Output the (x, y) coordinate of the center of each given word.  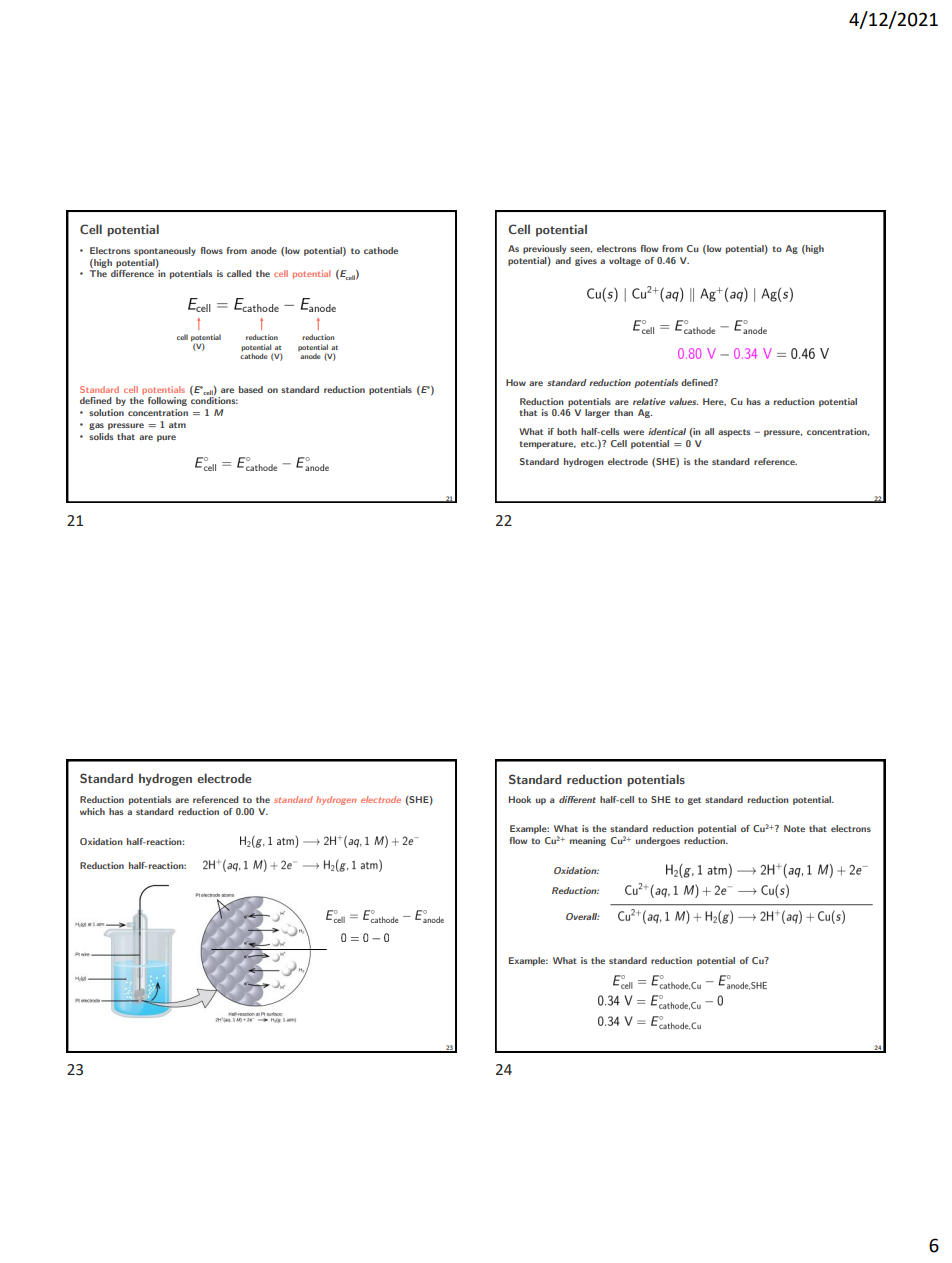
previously (544, 249)
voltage (625, 261)
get (694, 801)
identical (667, 431)
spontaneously (165, 251)
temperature (548, 445)
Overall (582, 916)
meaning (588, 841)
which (92, 811)
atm (177, 425)
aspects (734, 433)
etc (589, 444)
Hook (520, 799)
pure (166, 438)
